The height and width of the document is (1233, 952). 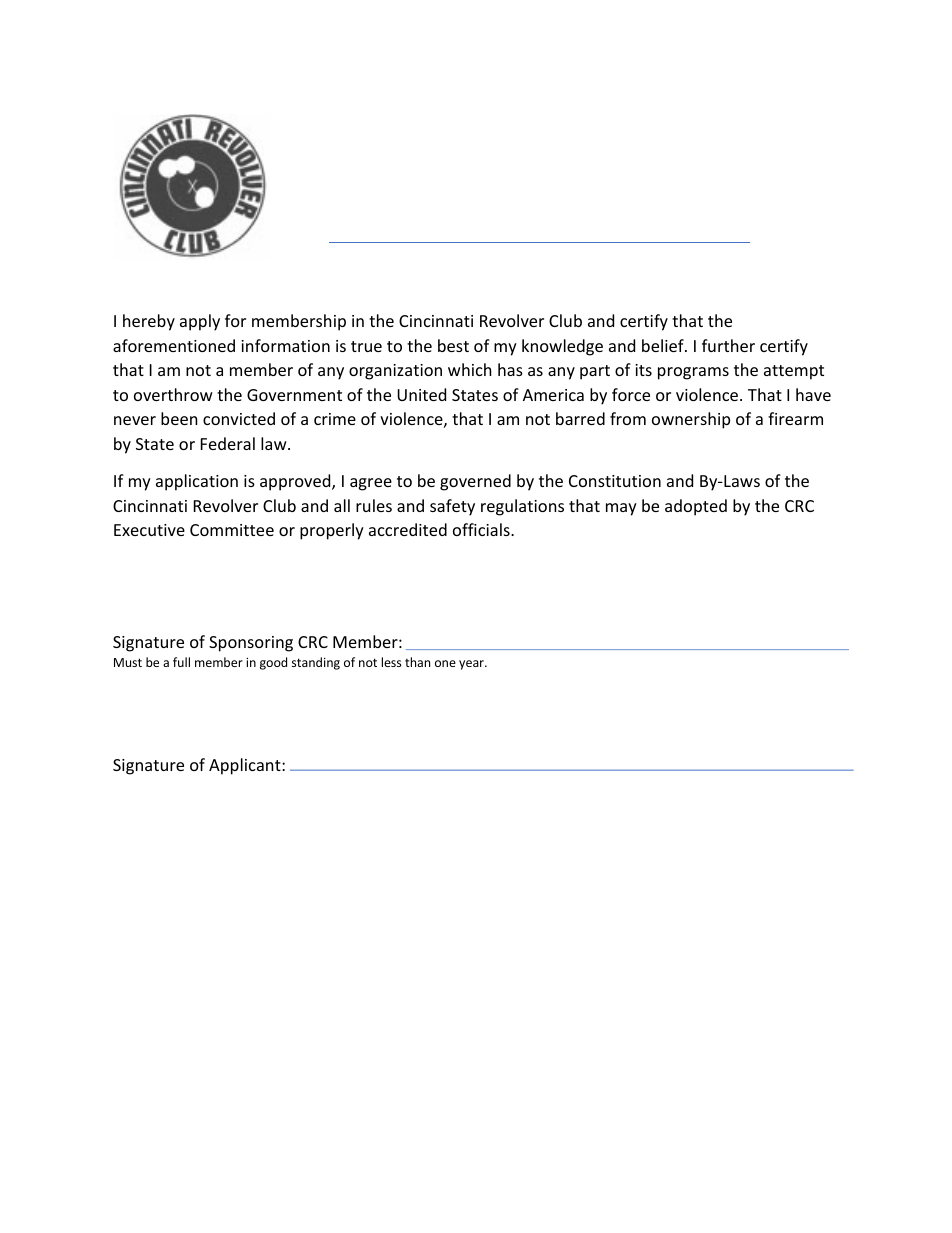 I want to click on Sponsoring, so click(x=251, y=644).
